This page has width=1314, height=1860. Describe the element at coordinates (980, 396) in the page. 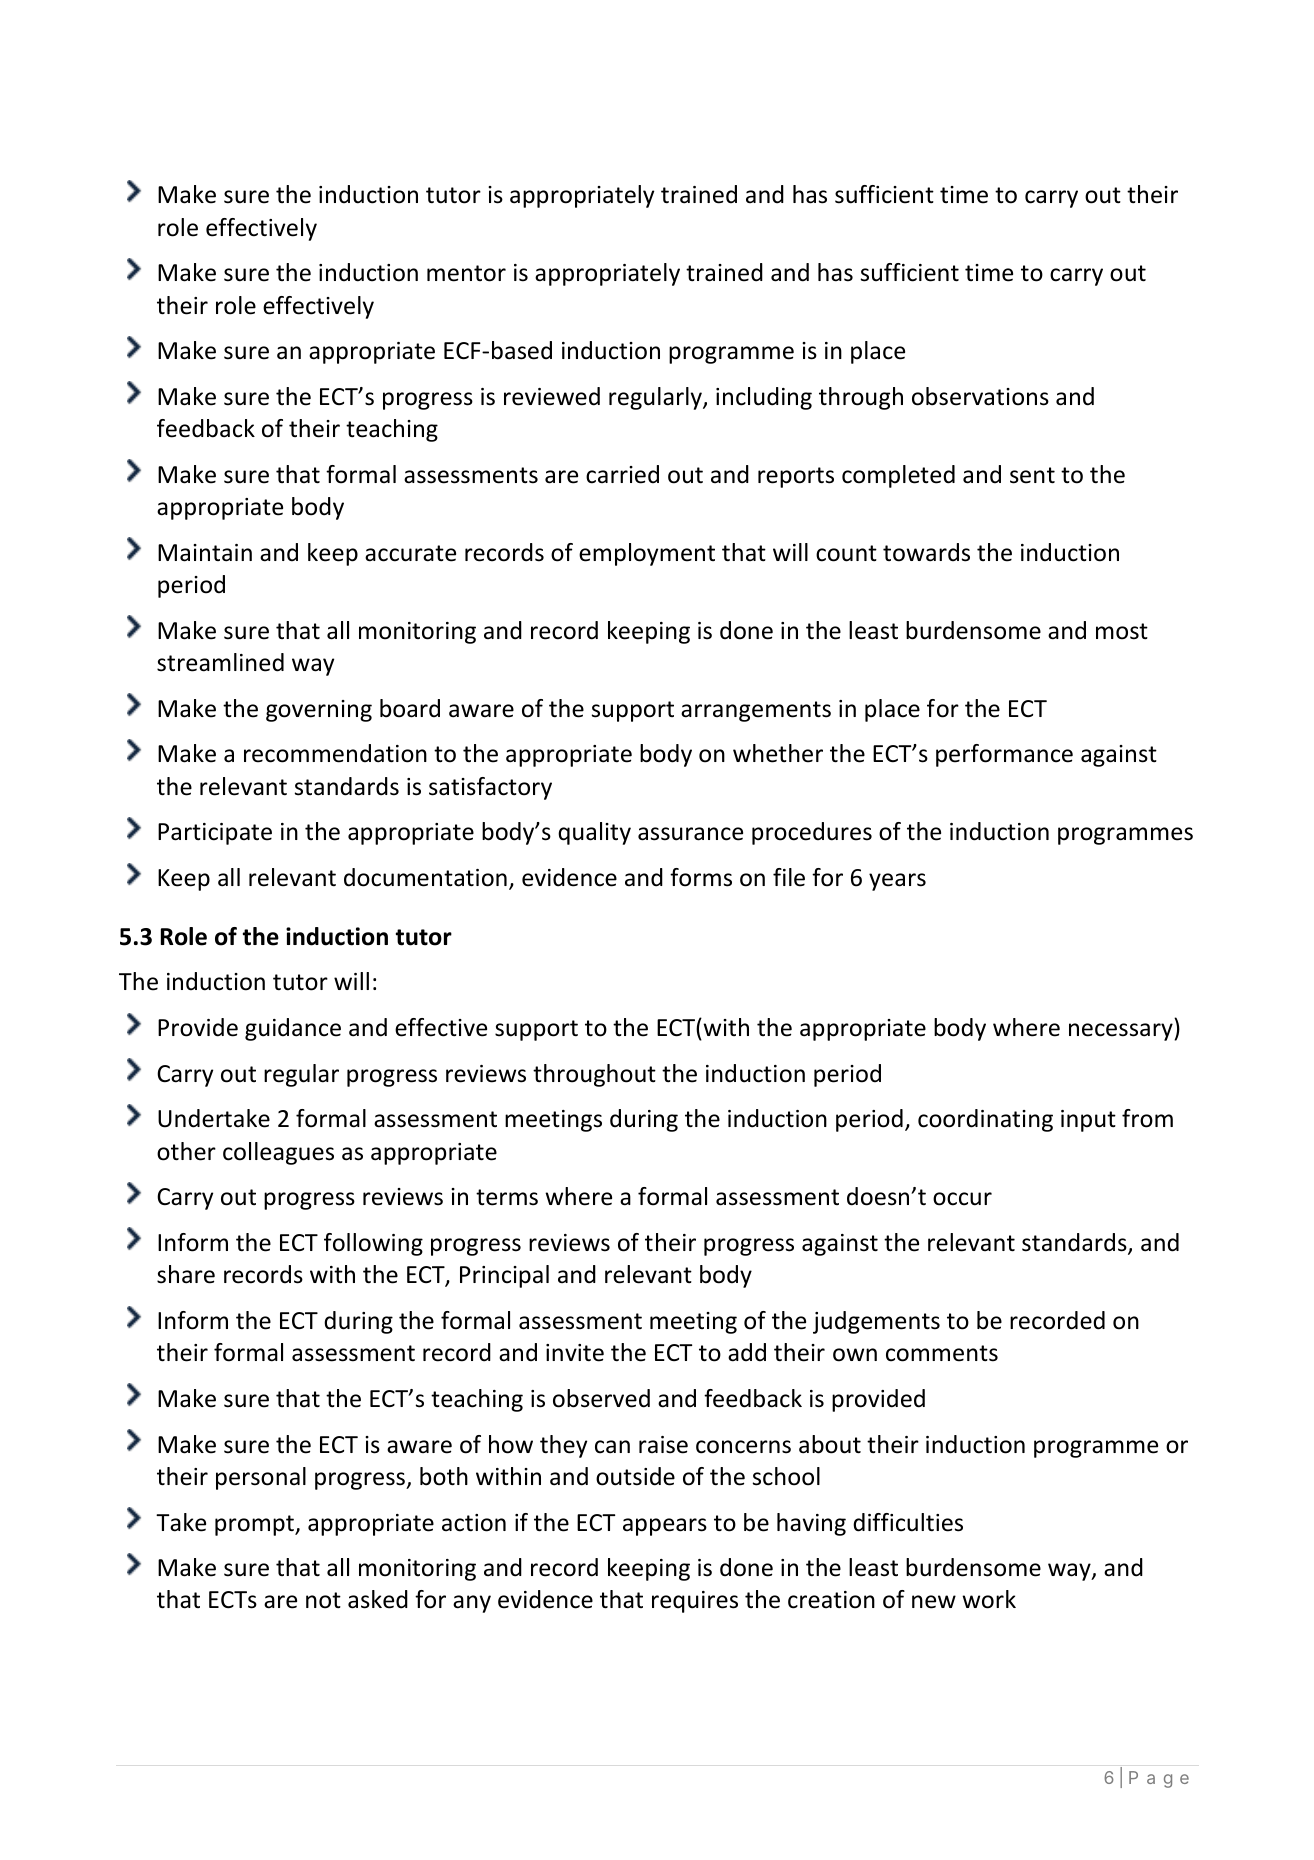

I see `observations` at that location.
